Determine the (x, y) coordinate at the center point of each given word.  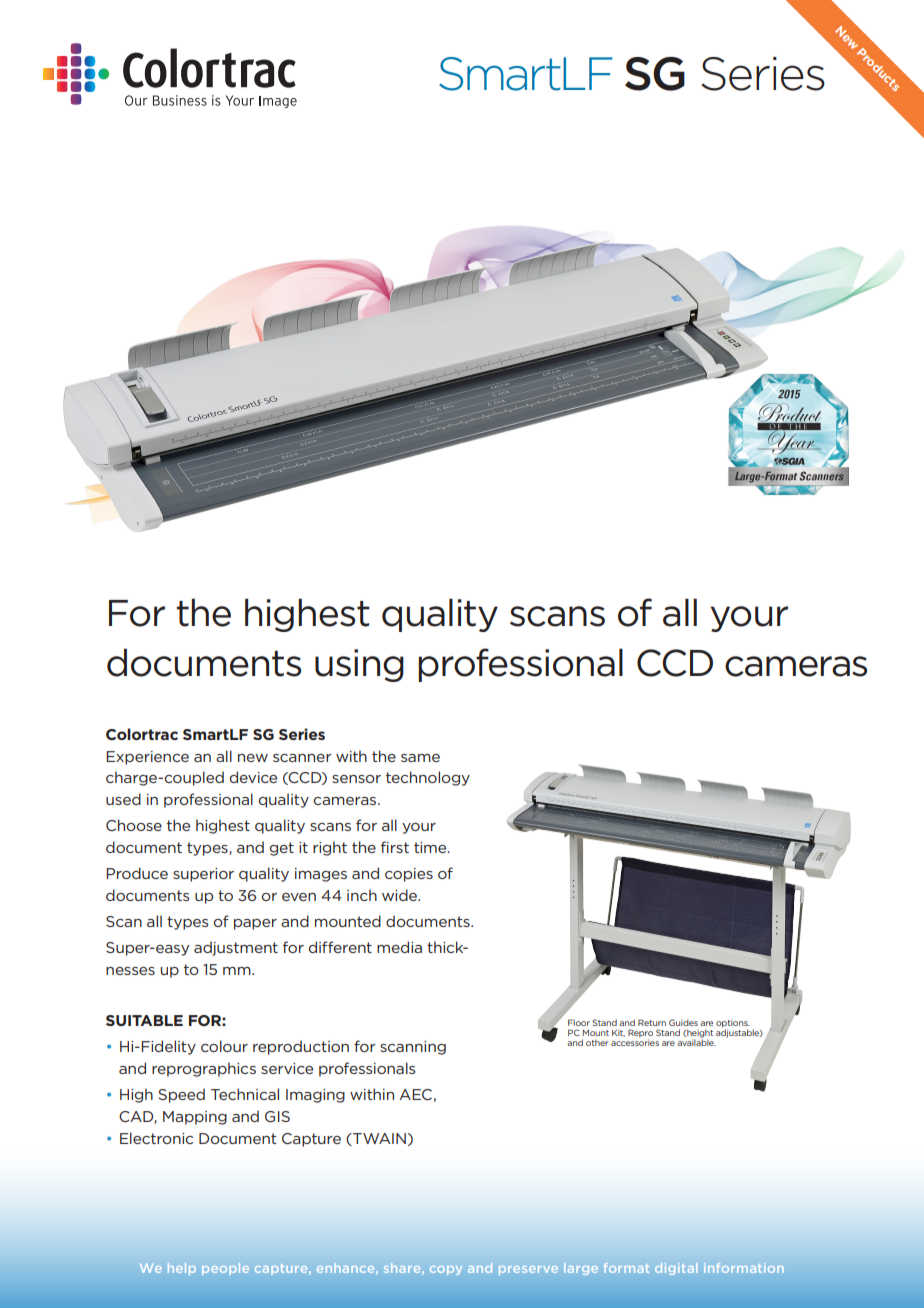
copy (446, 1270)
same (420, 758)
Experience (147, 758)
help (182, 1269)
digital (676, 1269)
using (359, 665)
